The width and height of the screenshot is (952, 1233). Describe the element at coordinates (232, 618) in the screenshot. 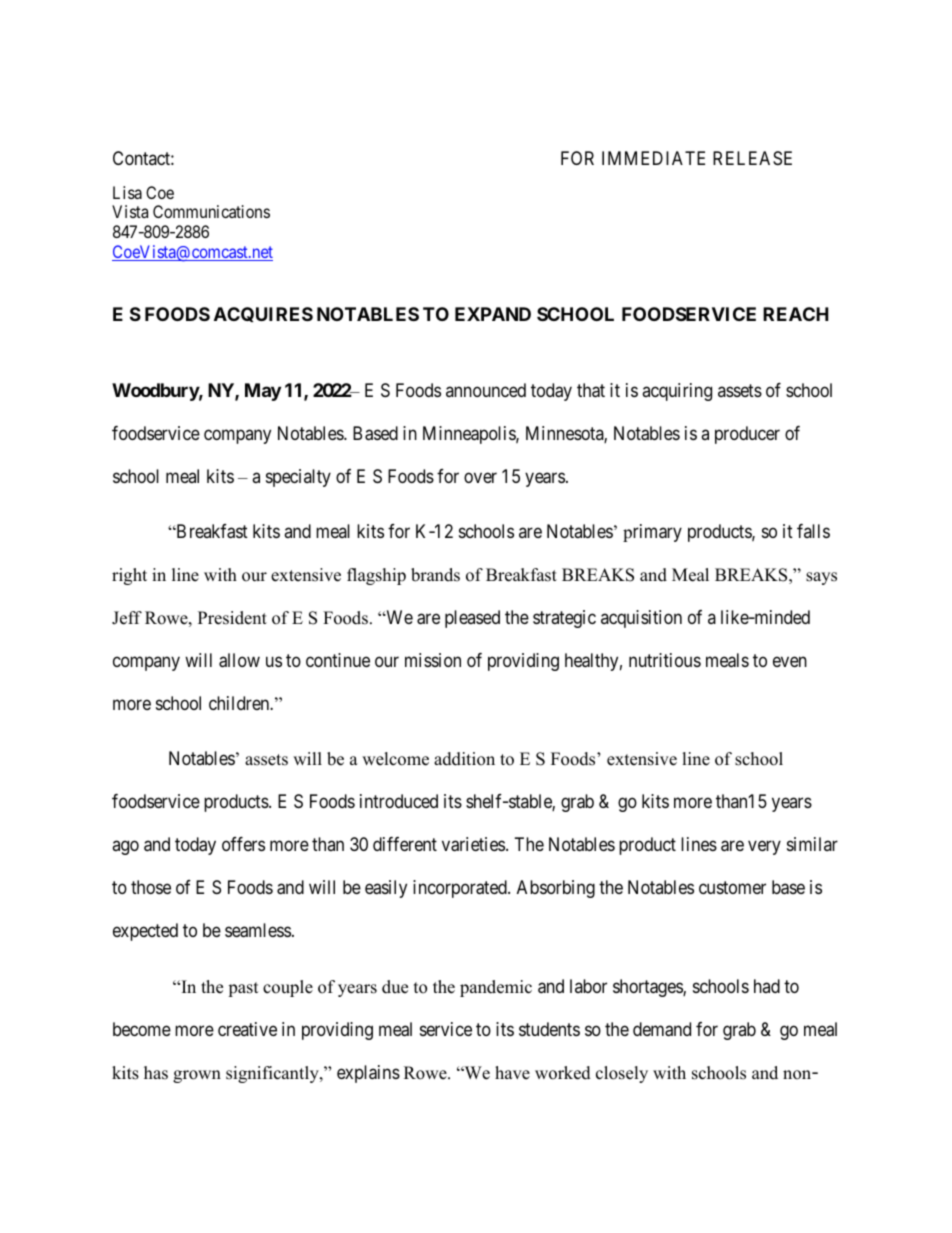

I see `President` at that location.
